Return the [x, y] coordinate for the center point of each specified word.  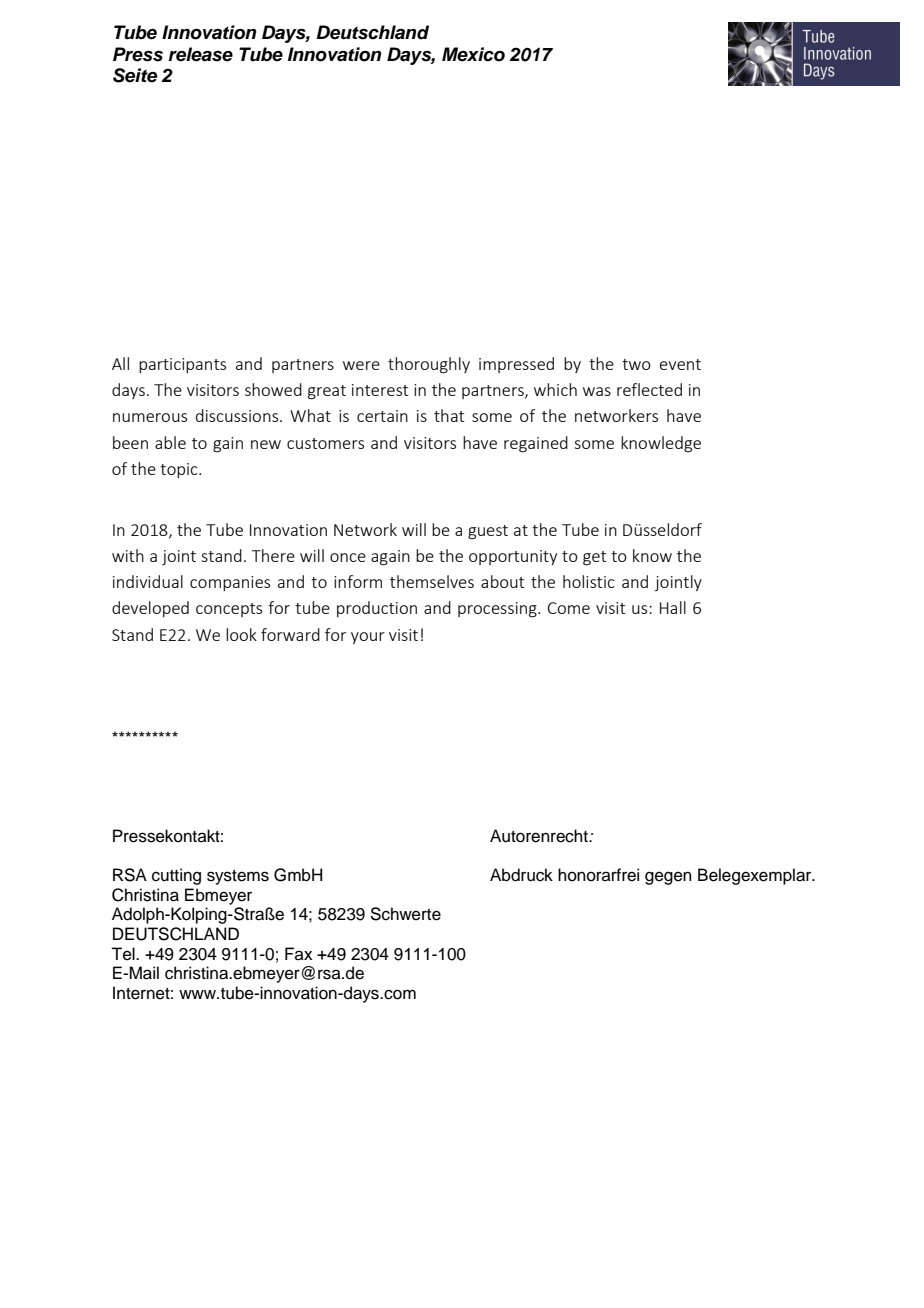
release [201, 54]
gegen [668, 878]
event [680, 364]
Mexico [473, 54]
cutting [176, 876]
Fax [299, 953]
